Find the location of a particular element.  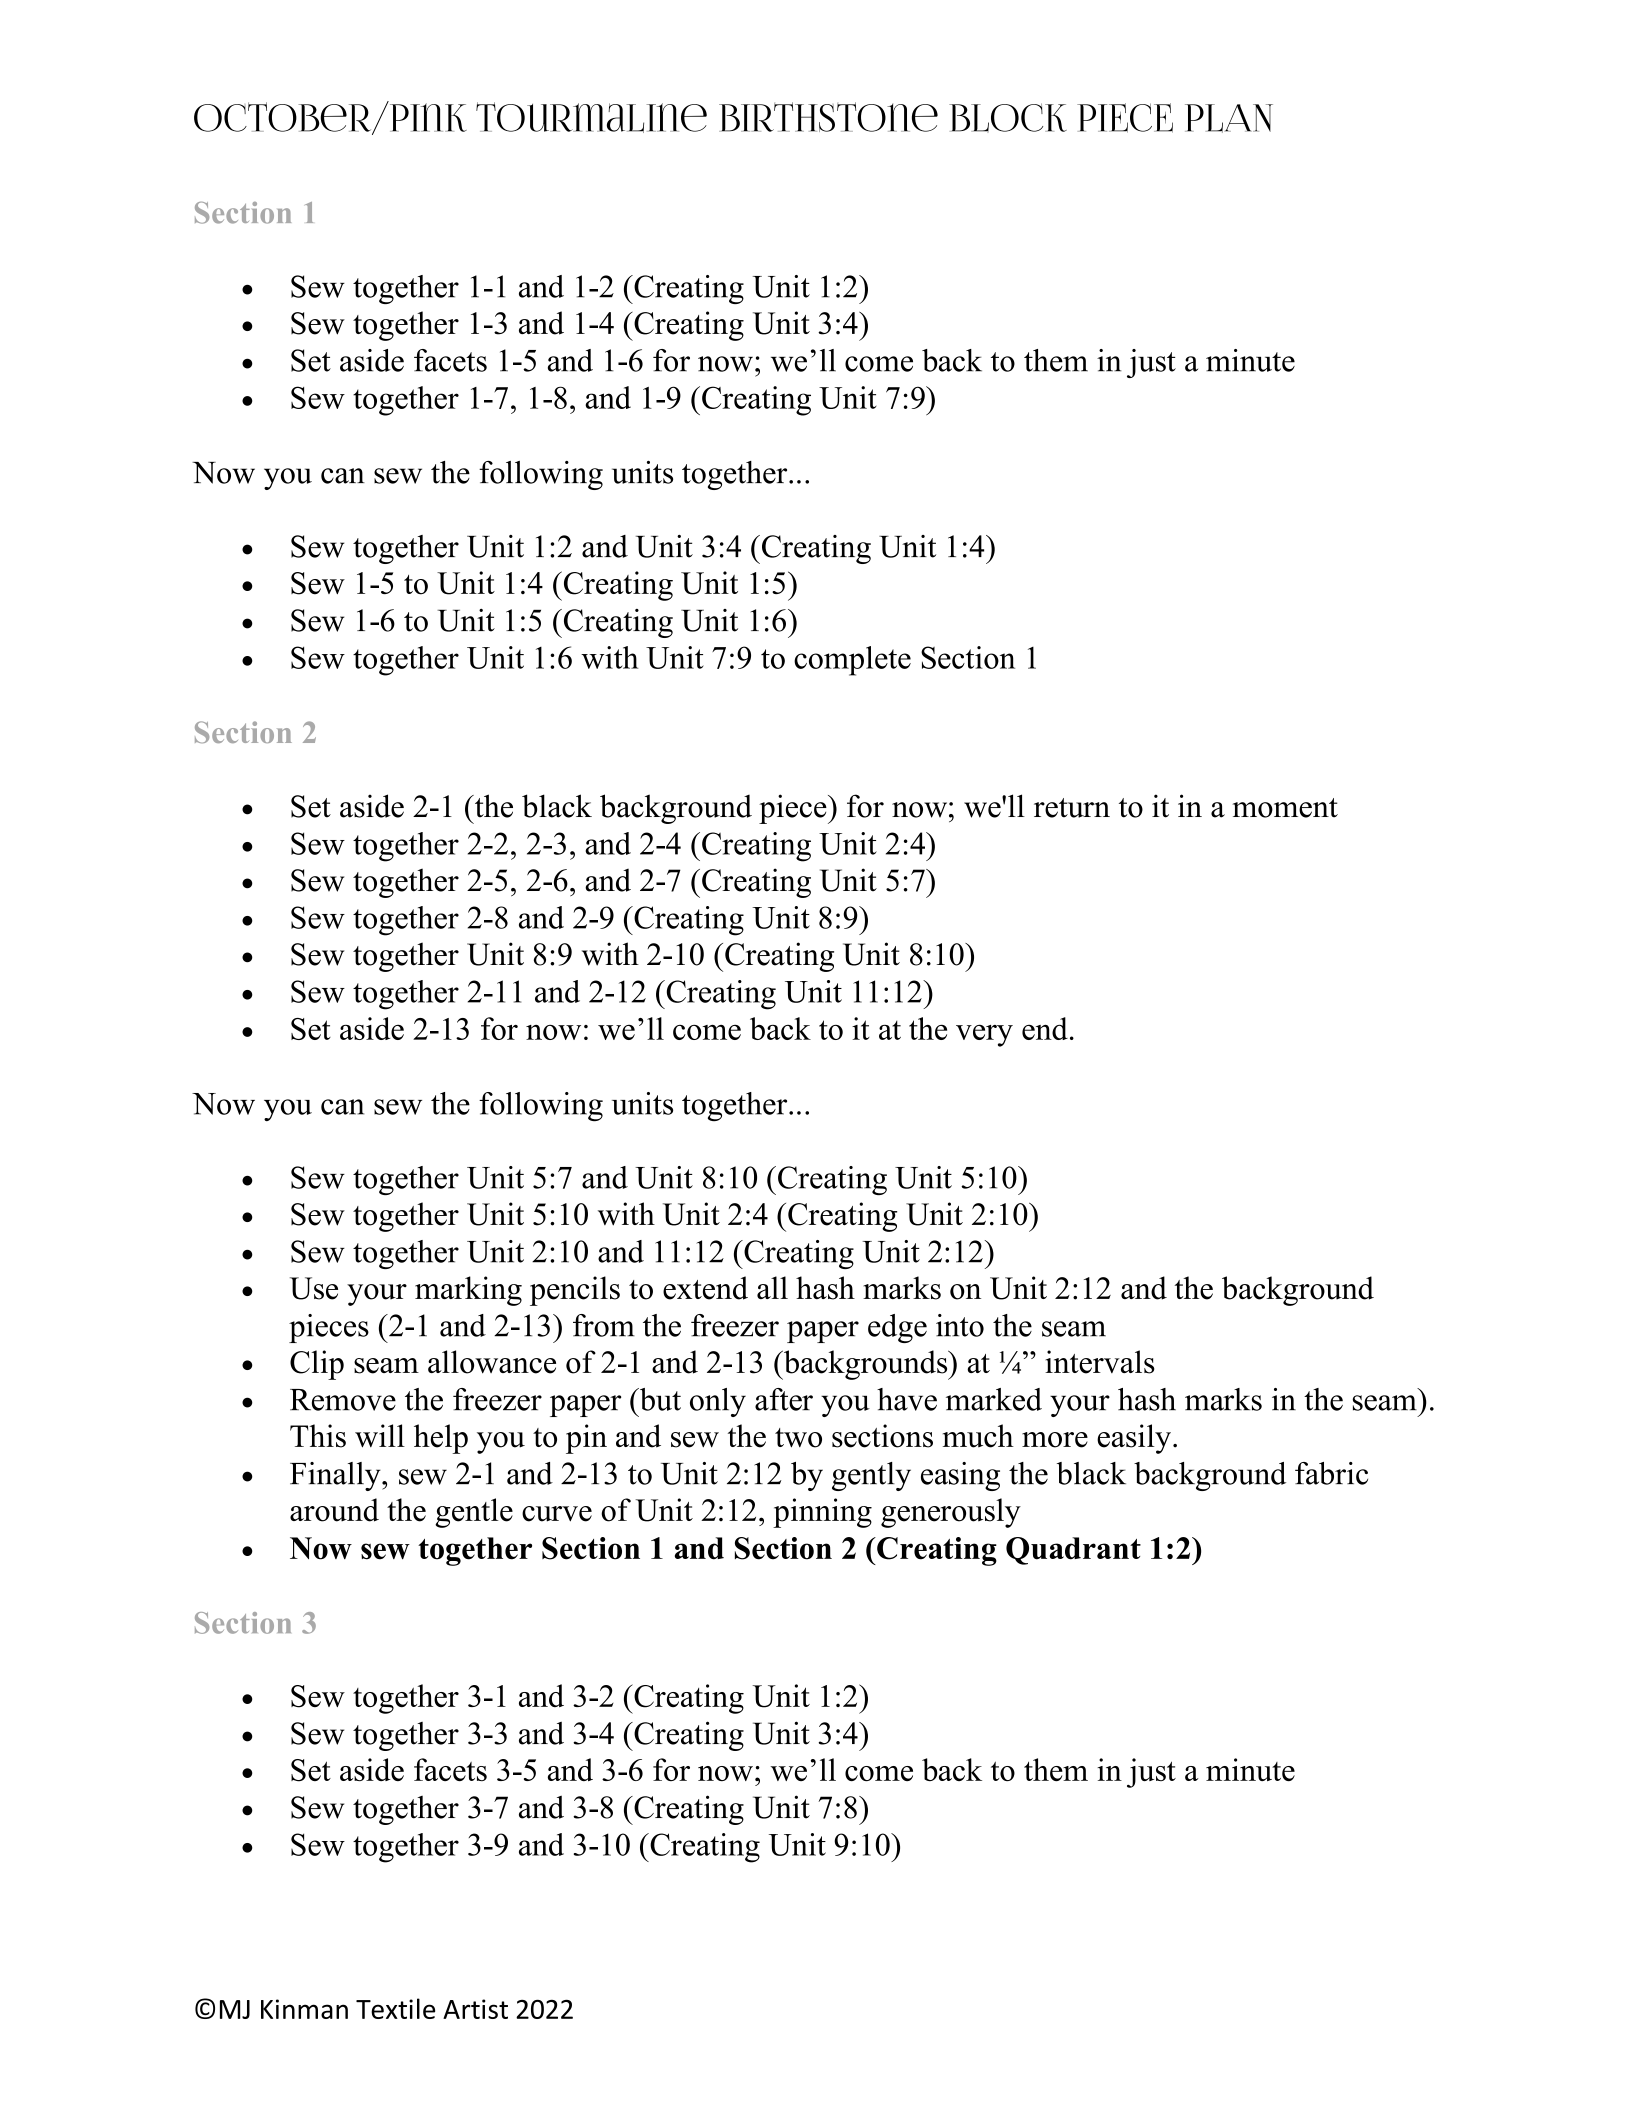

Birthstone is located at coordinates (828, 117).
